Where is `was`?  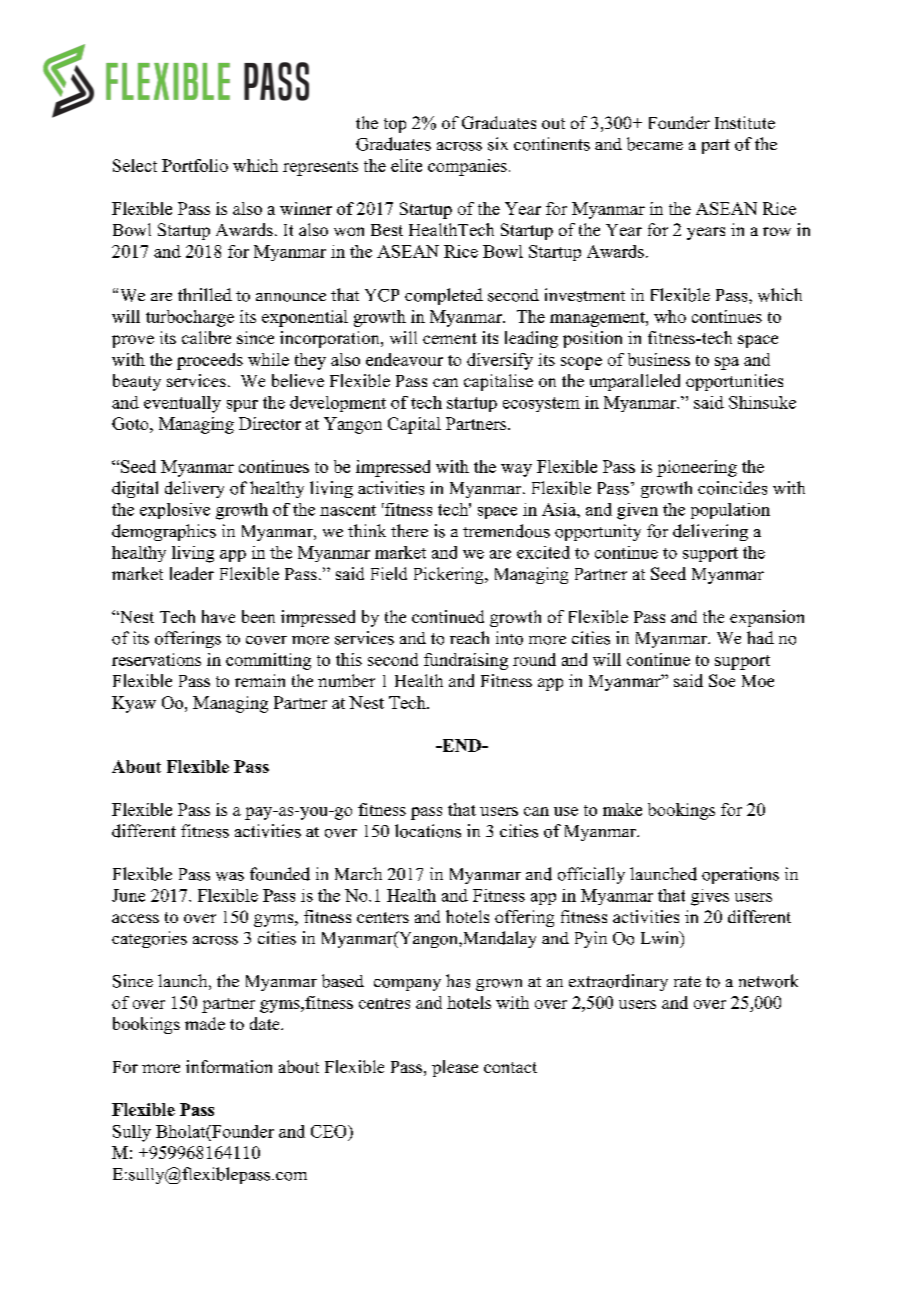
was is located at coordinates (230, 876).
